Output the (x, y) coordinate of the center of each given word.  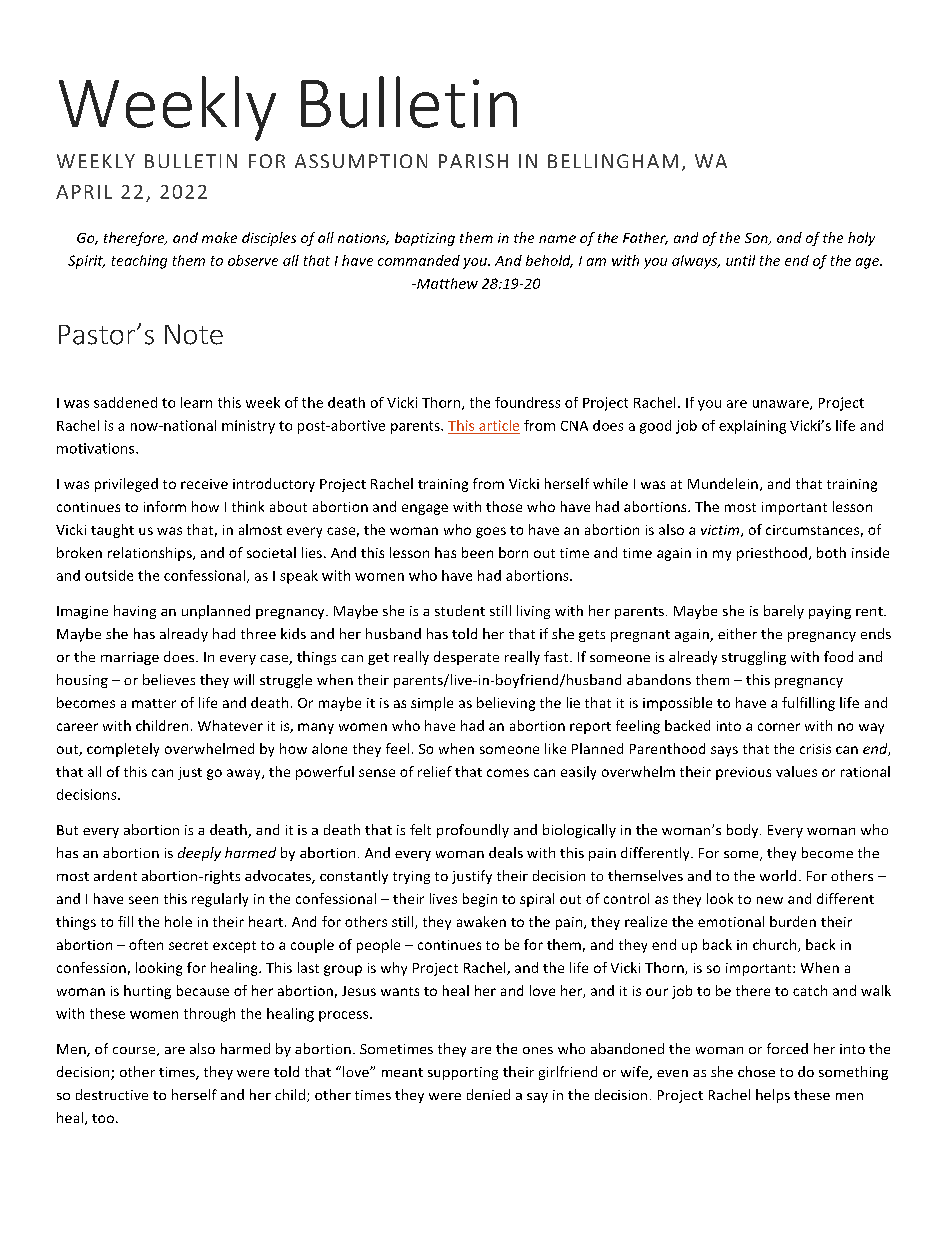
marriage (130, 658)
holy (861, 239)
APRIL (84, 192)
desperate (466, 658)
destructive (112, 1094)
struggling (754, 658)
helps (773, 1096)
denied (488, 1094)
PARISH (473, 161)
